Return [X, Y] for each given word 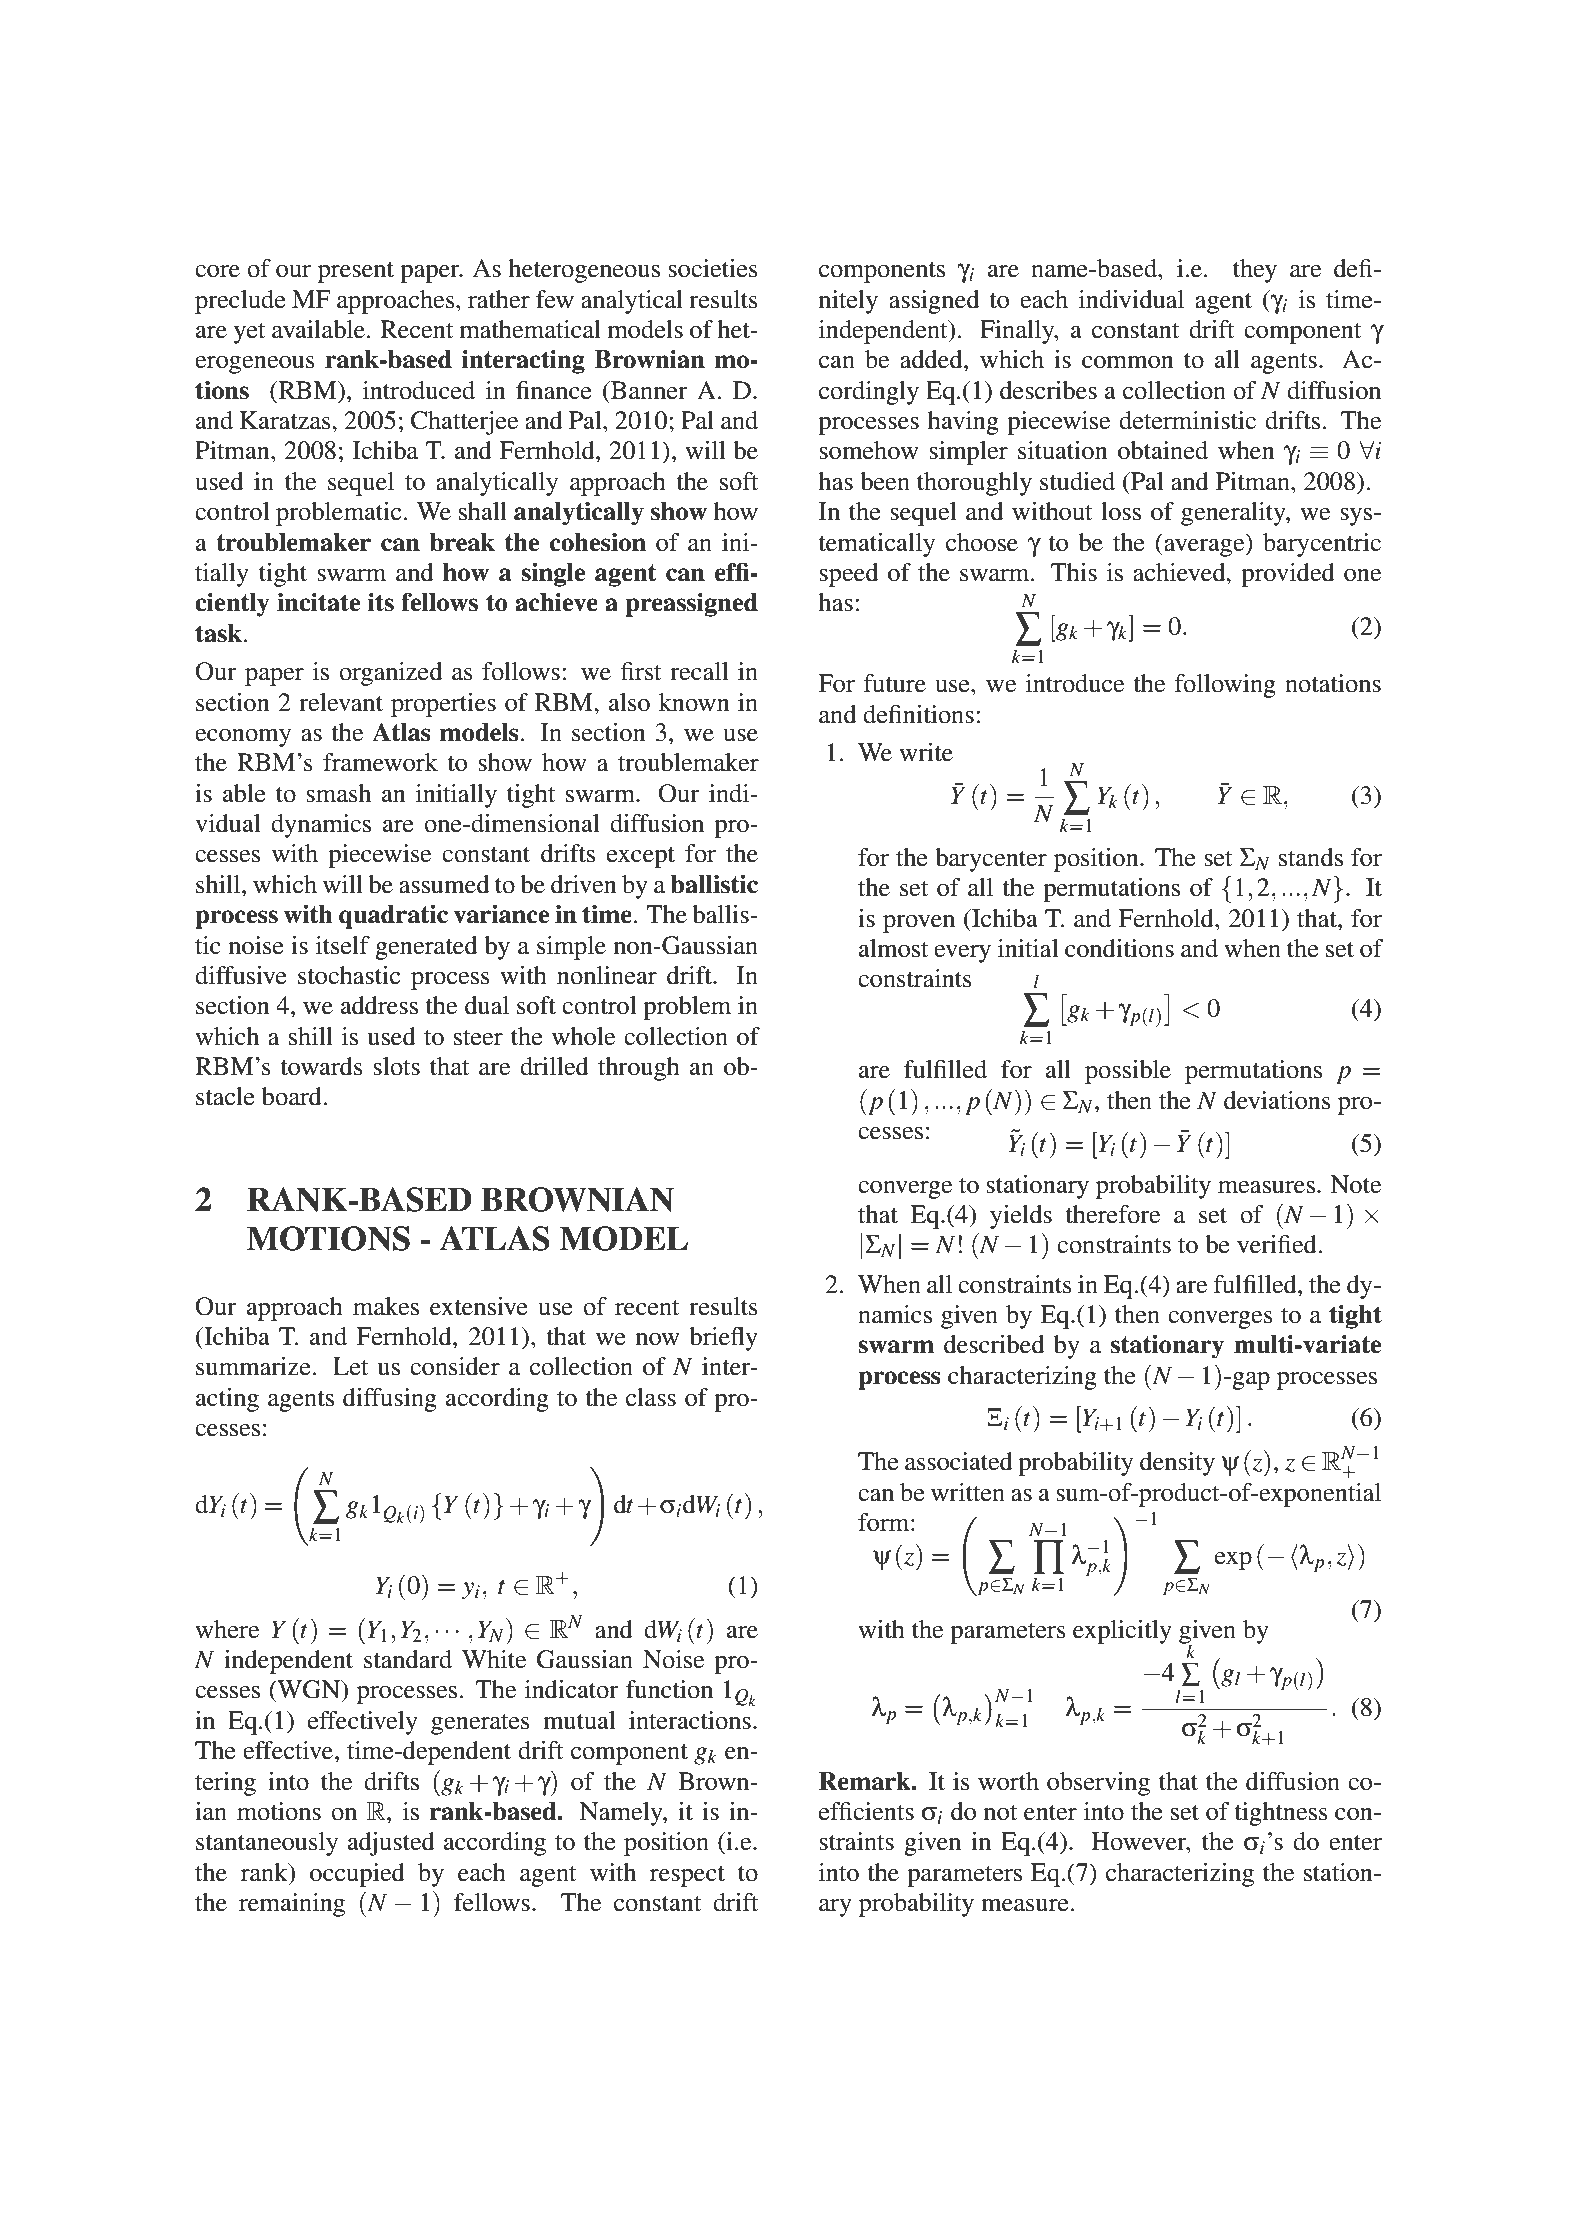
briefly [723, 1339]
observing [1098, 1784]
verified [1278, 1244]
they [1255, 271]
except [641, 857]
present [356, 272]
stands [1311, 857]
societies [713, 268]
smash [338, 793]
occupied [357, 1875]
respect [687, 1876]
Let [351, 1366]
